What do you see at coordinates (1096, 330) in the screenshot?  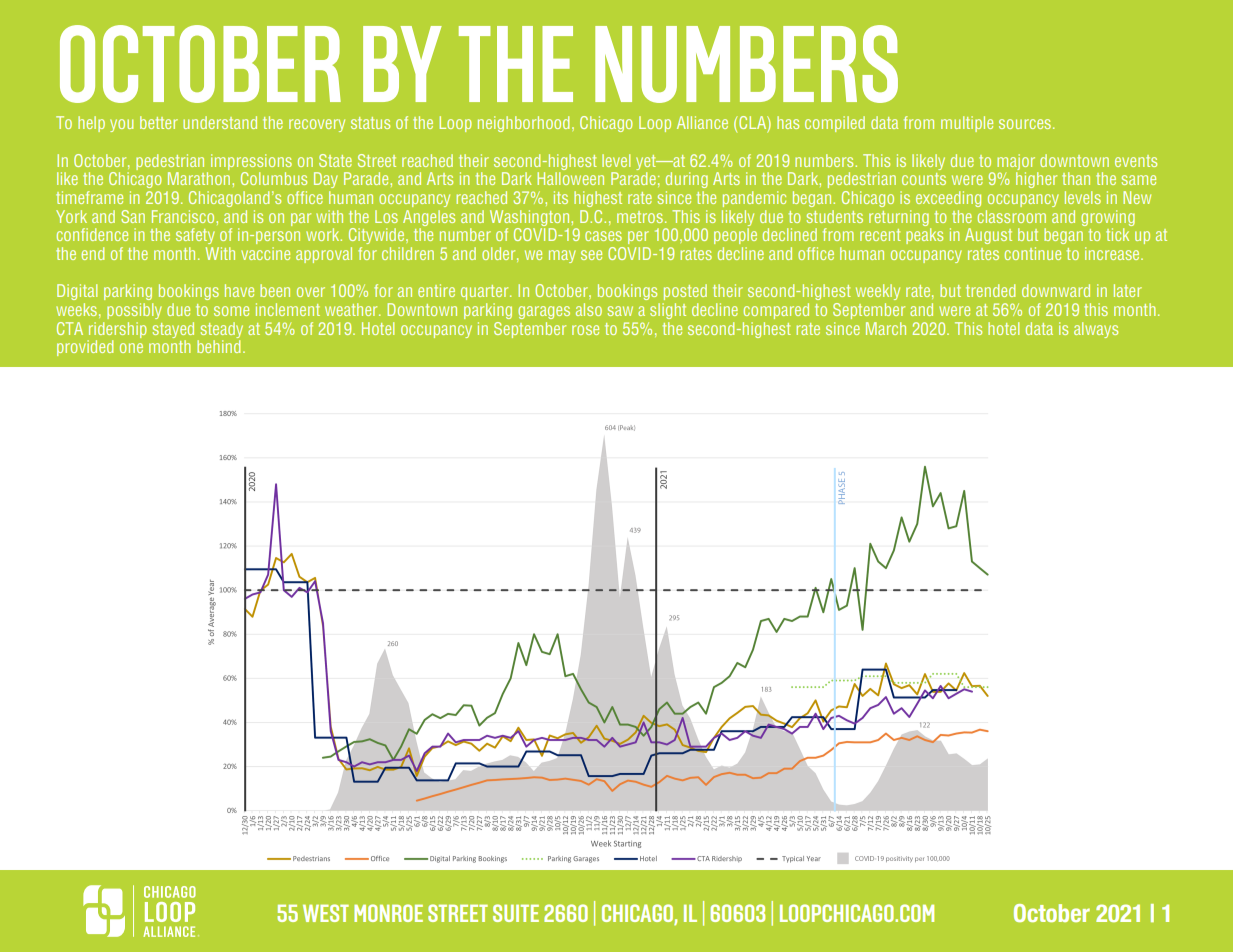 I see `always` at bounding box center [1096, 330].
